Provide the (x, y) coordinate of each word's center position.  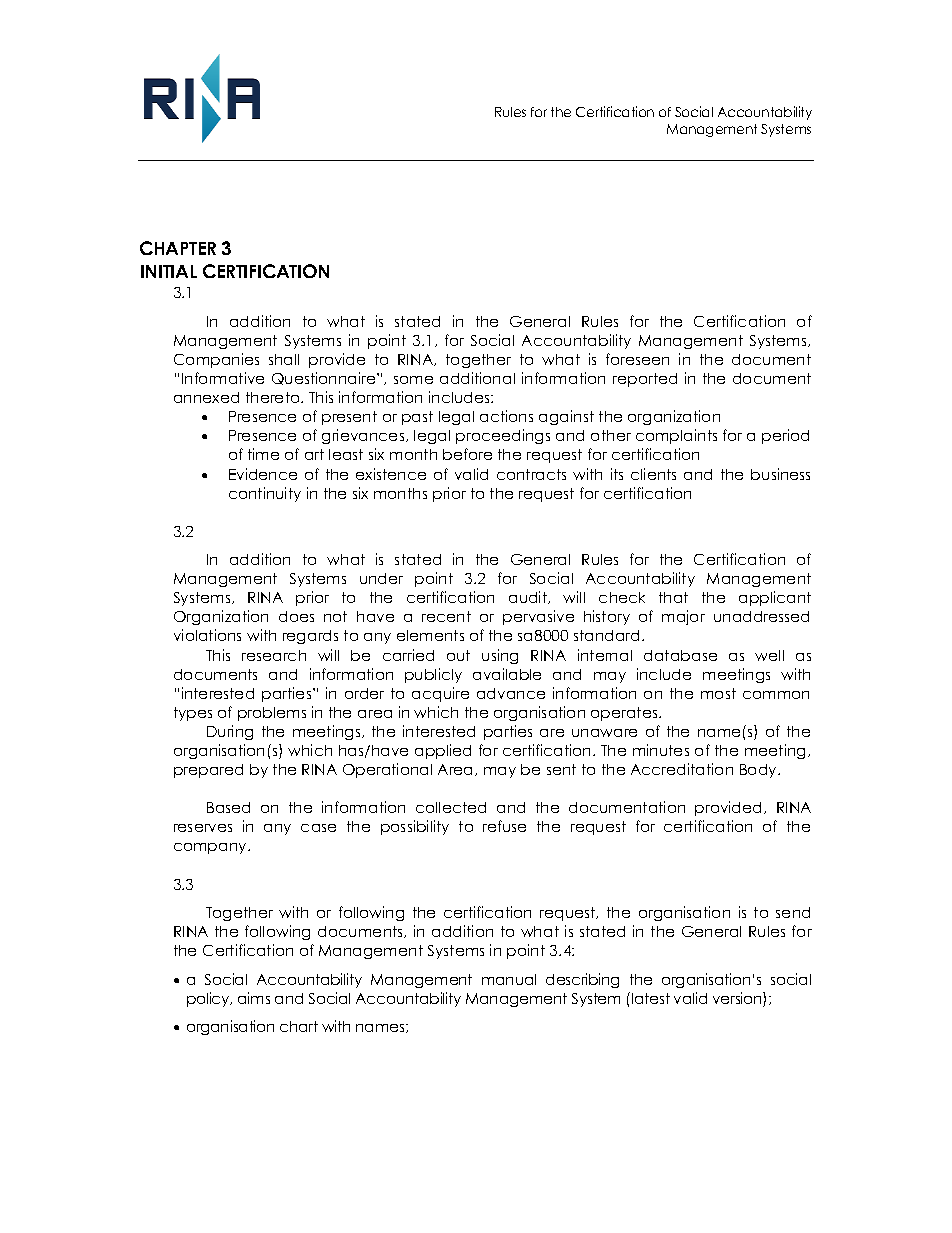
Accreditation (682, 769)
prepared (208, 771)
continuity (265, 494)
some (413, 380)
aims (254, 998)
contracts (531, 474)
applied (443, 751)
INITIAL (169, 271)
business (780, 474)
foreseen (637, 359)
